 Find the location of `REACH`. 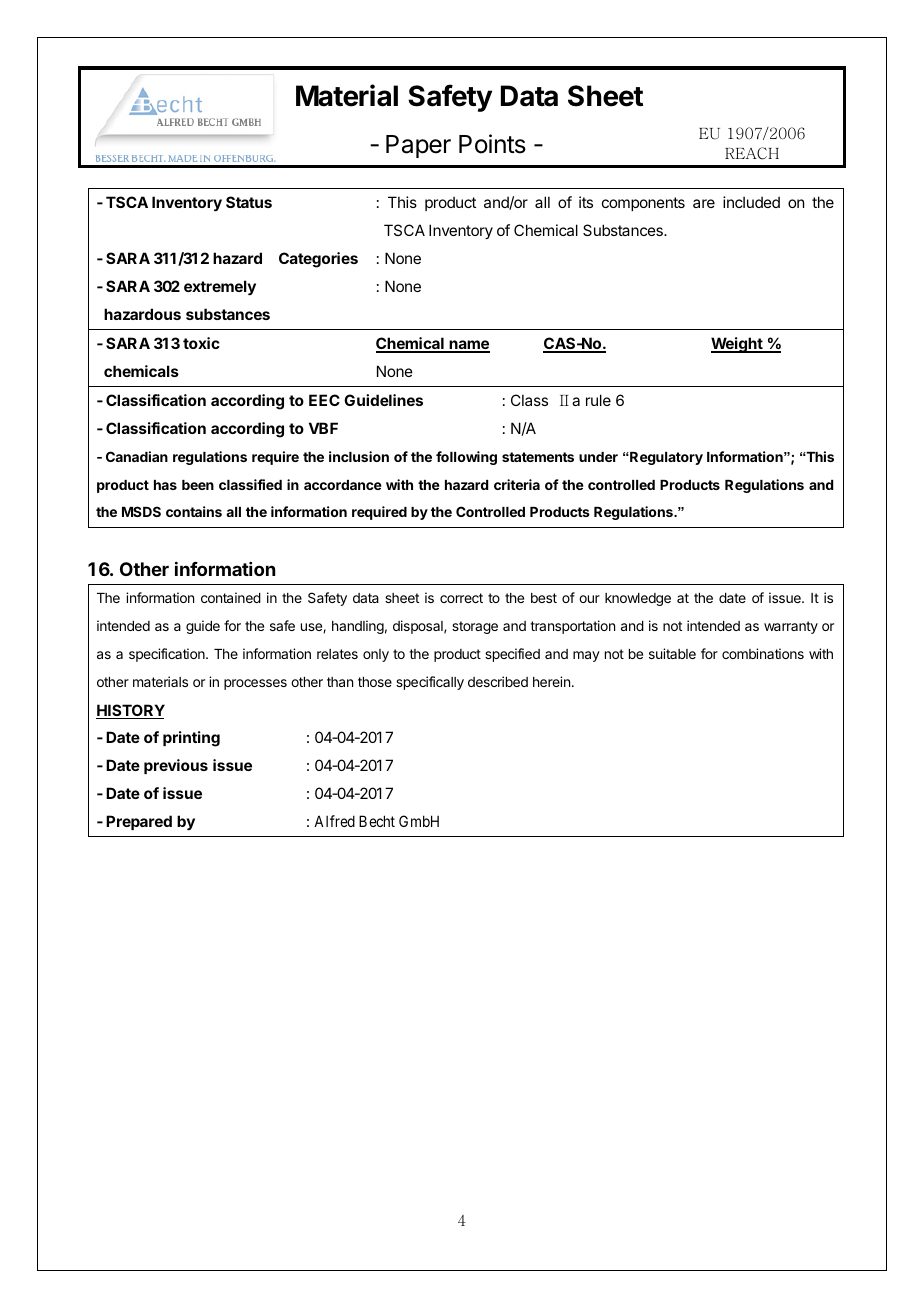

REACH is located at coordinates (752, 153).
